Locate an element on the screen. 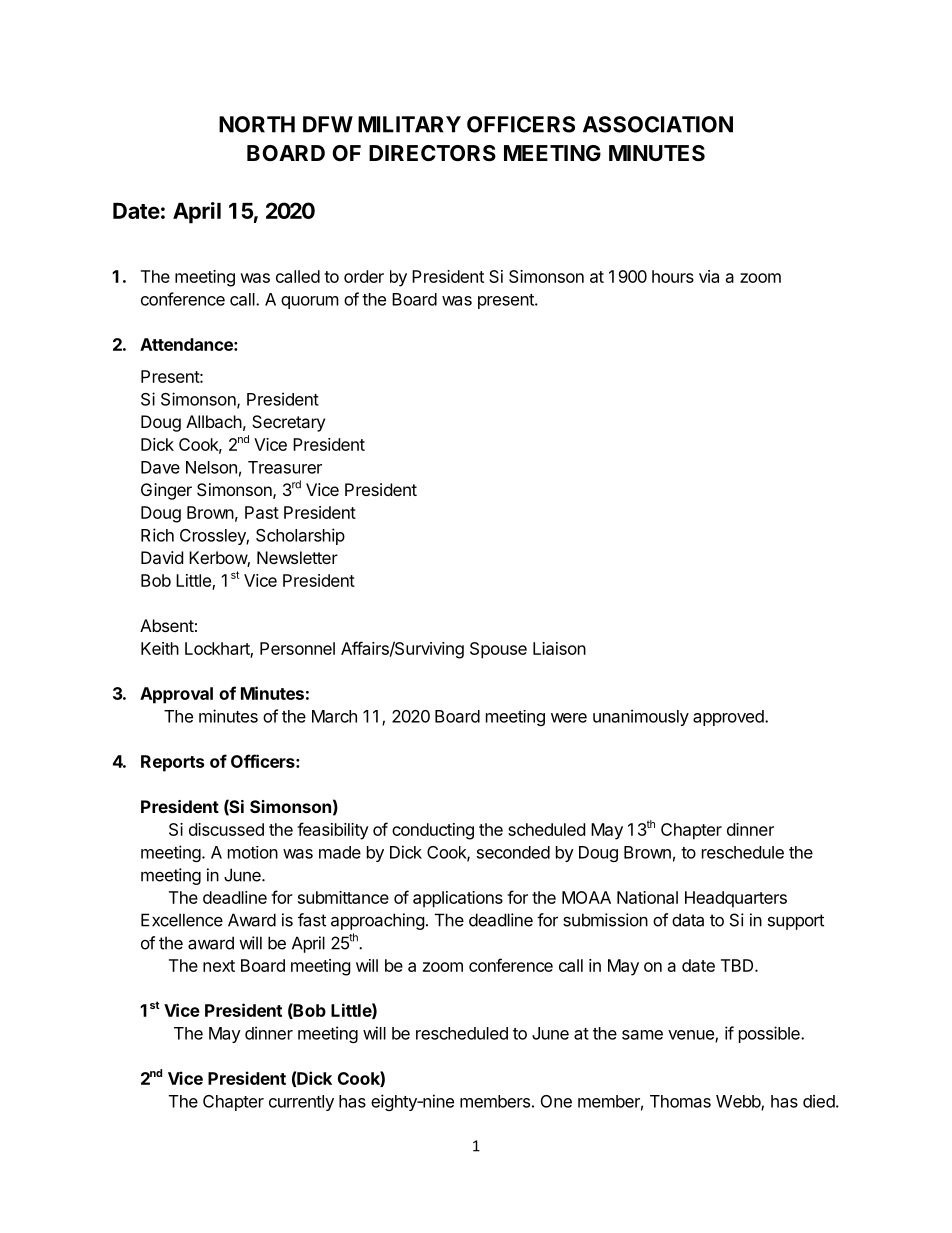 The width and height of the screenshot is (952, 1233). Spouse is located at coordinates (498, 650).
